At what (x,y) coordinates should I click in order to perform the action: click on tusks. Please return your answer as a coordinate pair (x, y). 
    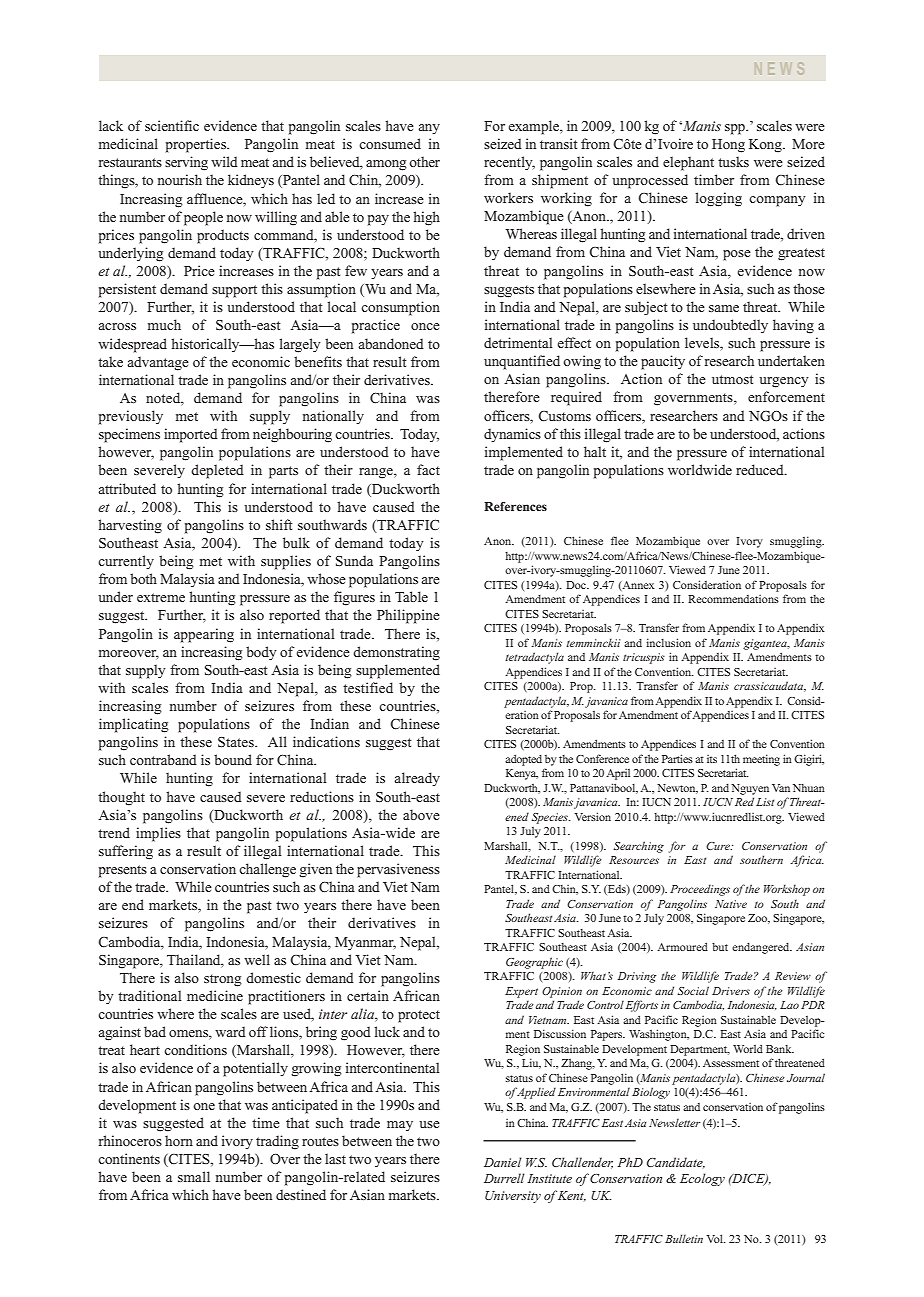
    Looking at the image, I should click on (733, 161).
